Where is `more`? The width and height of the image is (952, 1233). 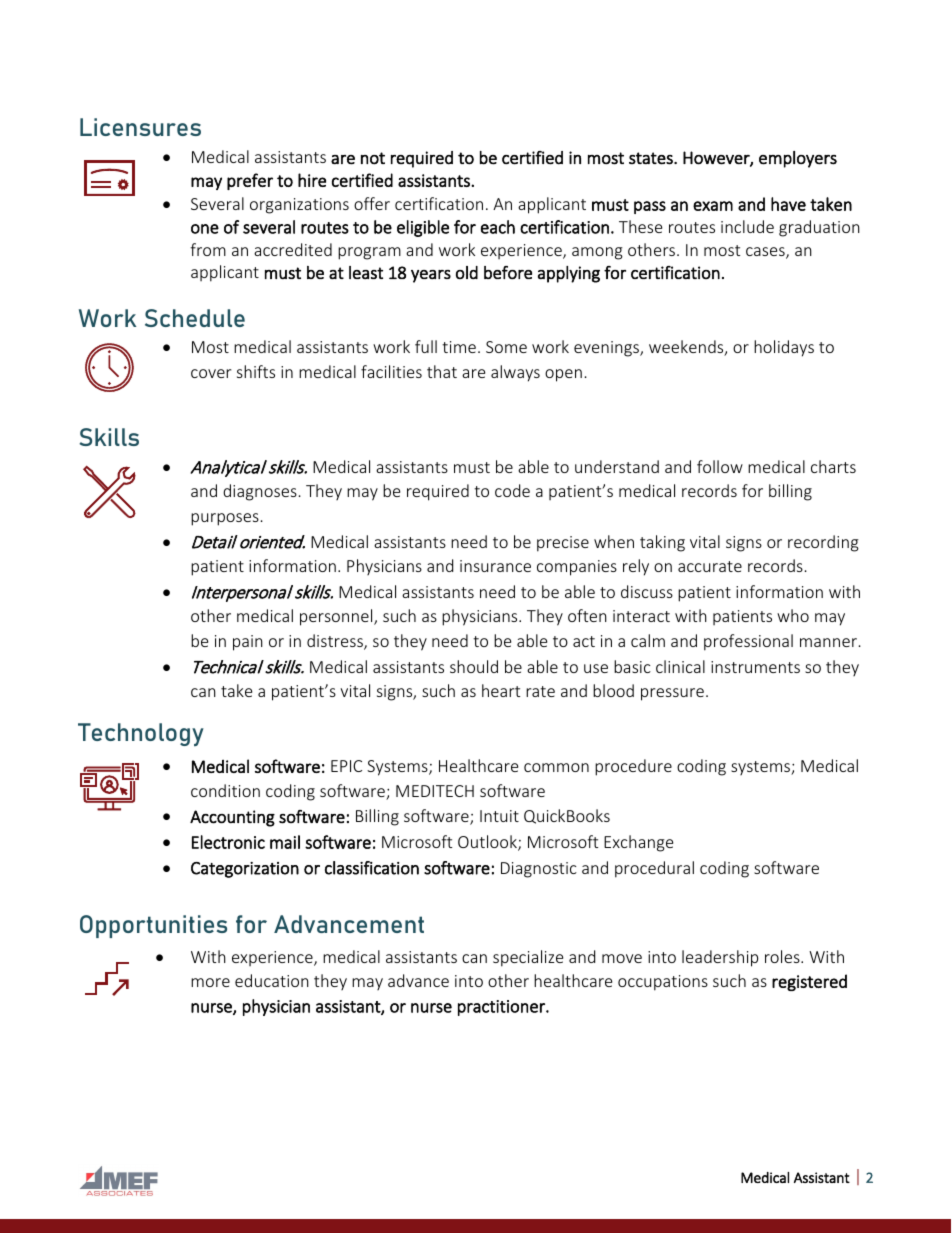
more is located at coordinates (210, 982).
